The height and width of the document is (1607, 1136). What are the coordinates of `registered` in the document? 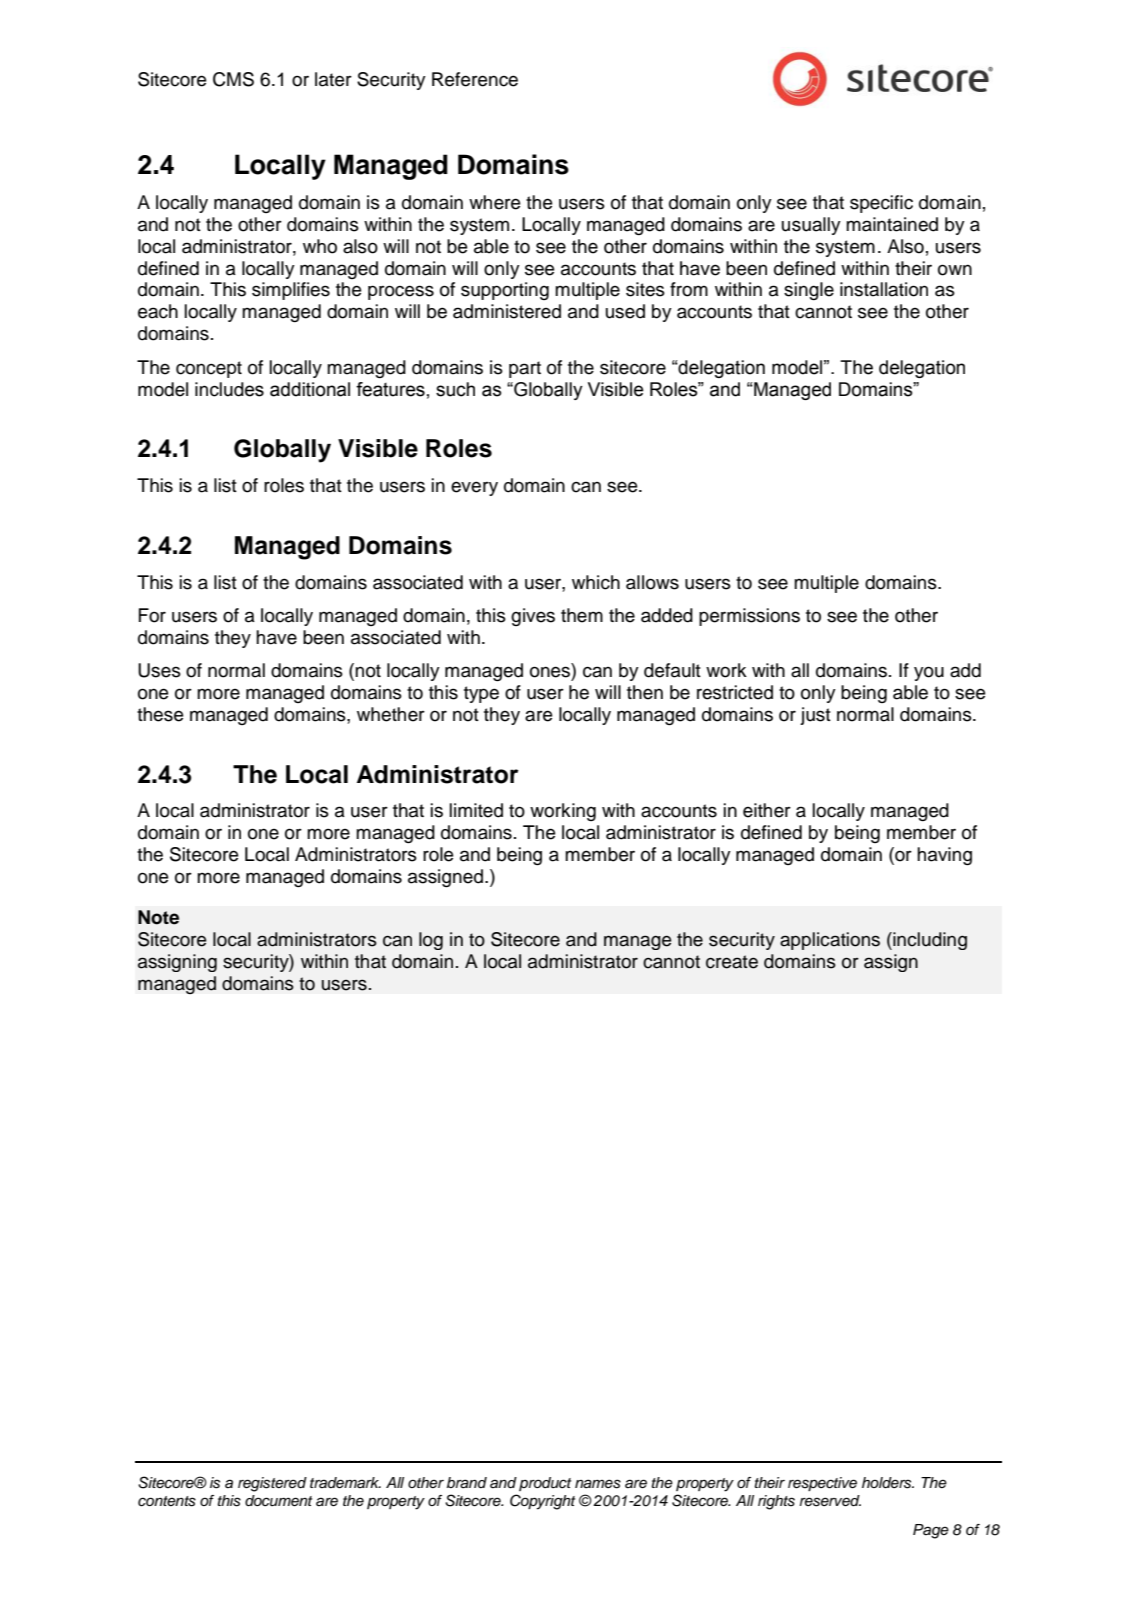 It's located at (272, 1484).
